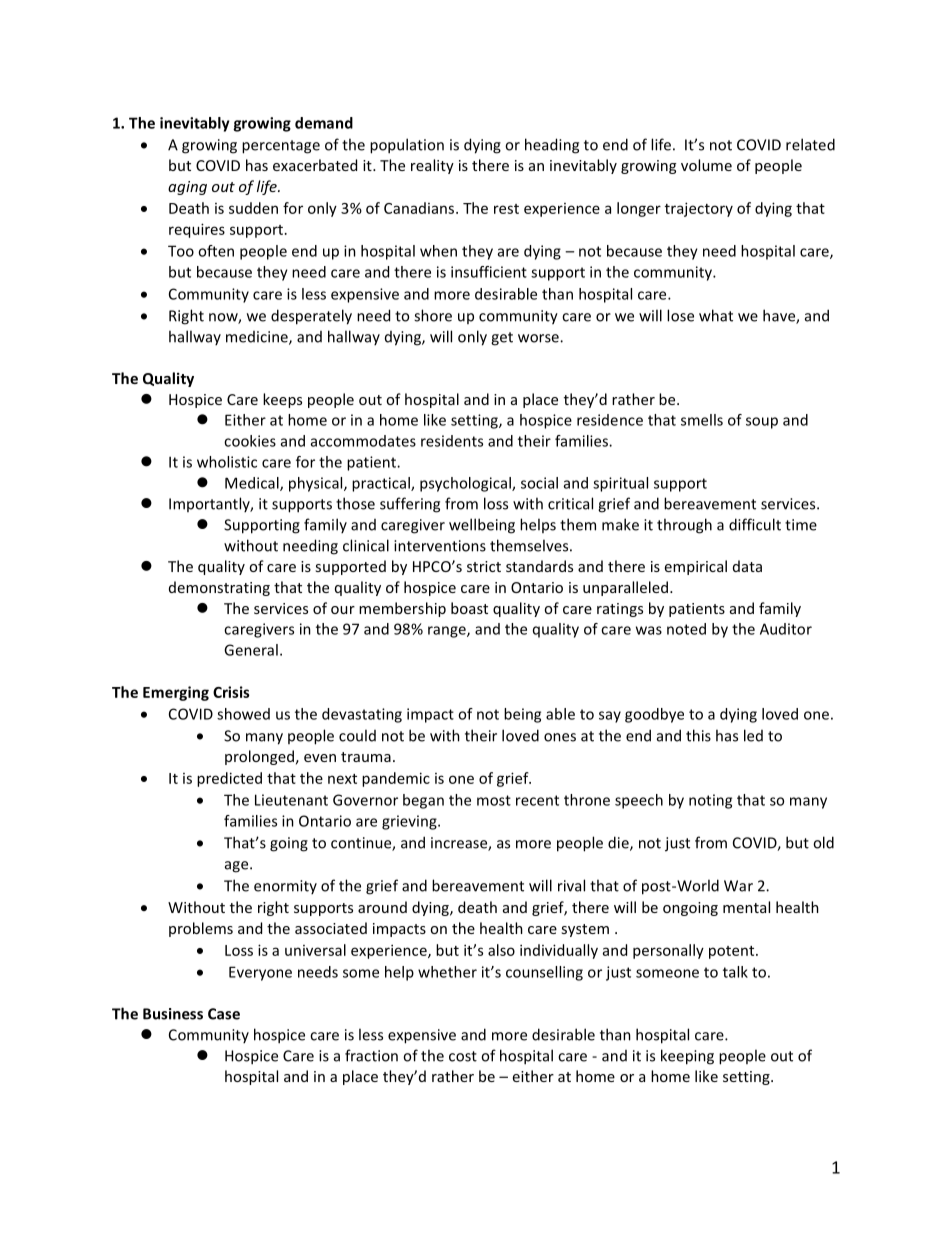 Image resolution: width=952 pixels, height=1233 pixels. What do you see at coordinates (552, 146) in the screenshot?
I see `heading` at bounding box center [552, 146].
